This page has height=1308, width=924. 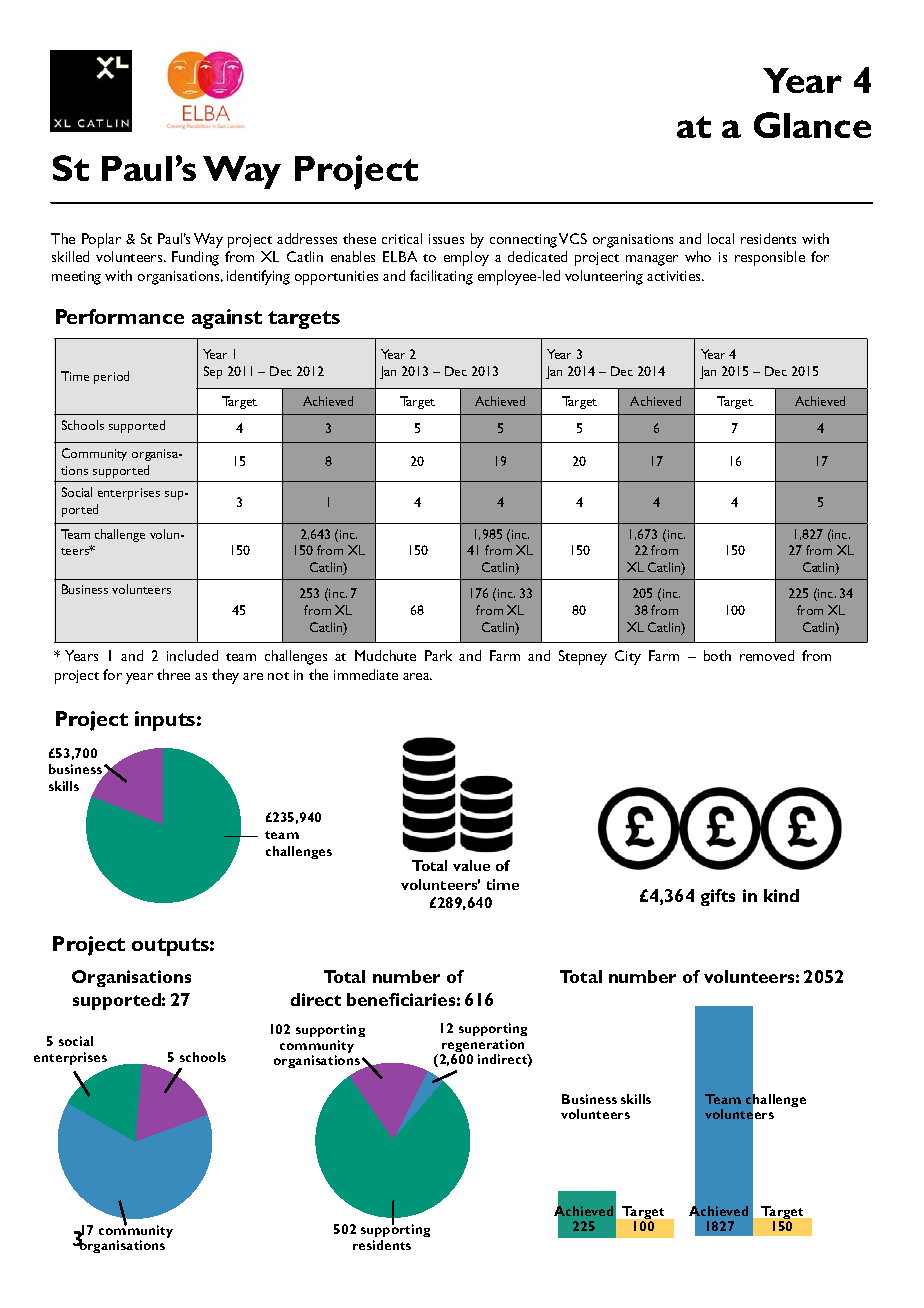 What do you see at coordinates (446, 239) in the page?
I see `issues` at bounding box center [446, 239].
